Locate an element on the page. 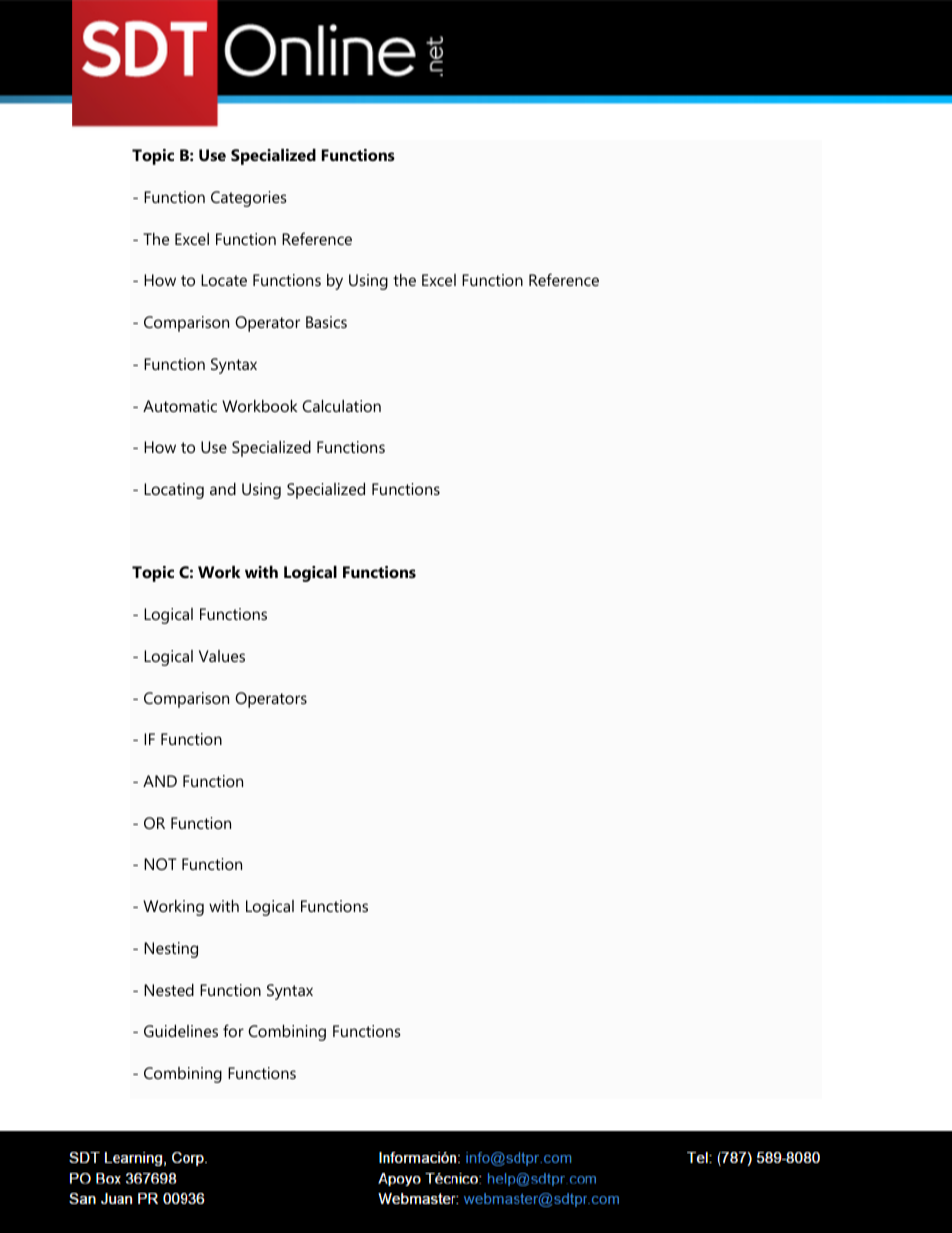  Values is located at coordinates (222, 656).
